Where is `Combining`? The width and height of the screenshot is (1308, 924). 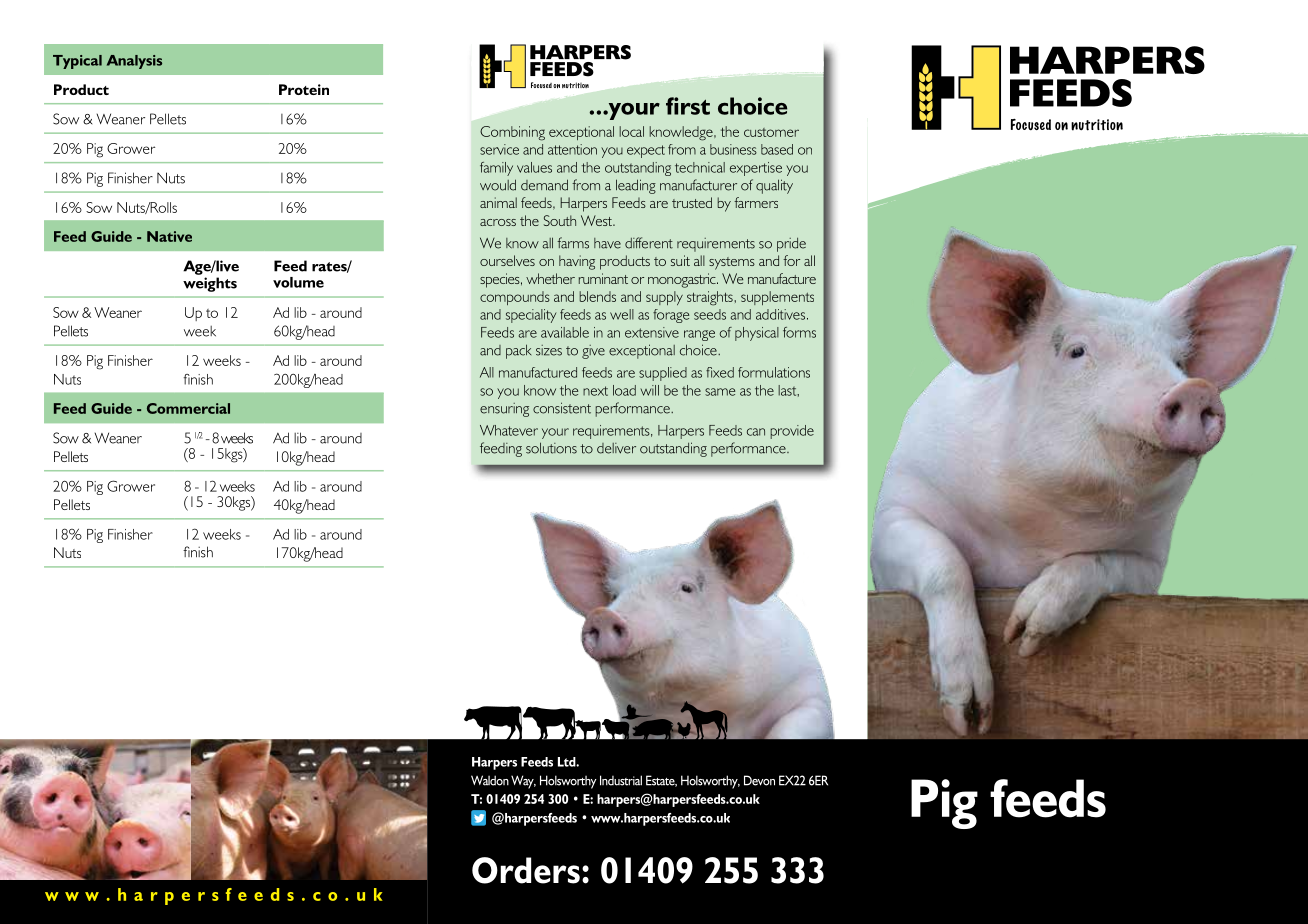
Combining is located at coordinates (512, 133).
